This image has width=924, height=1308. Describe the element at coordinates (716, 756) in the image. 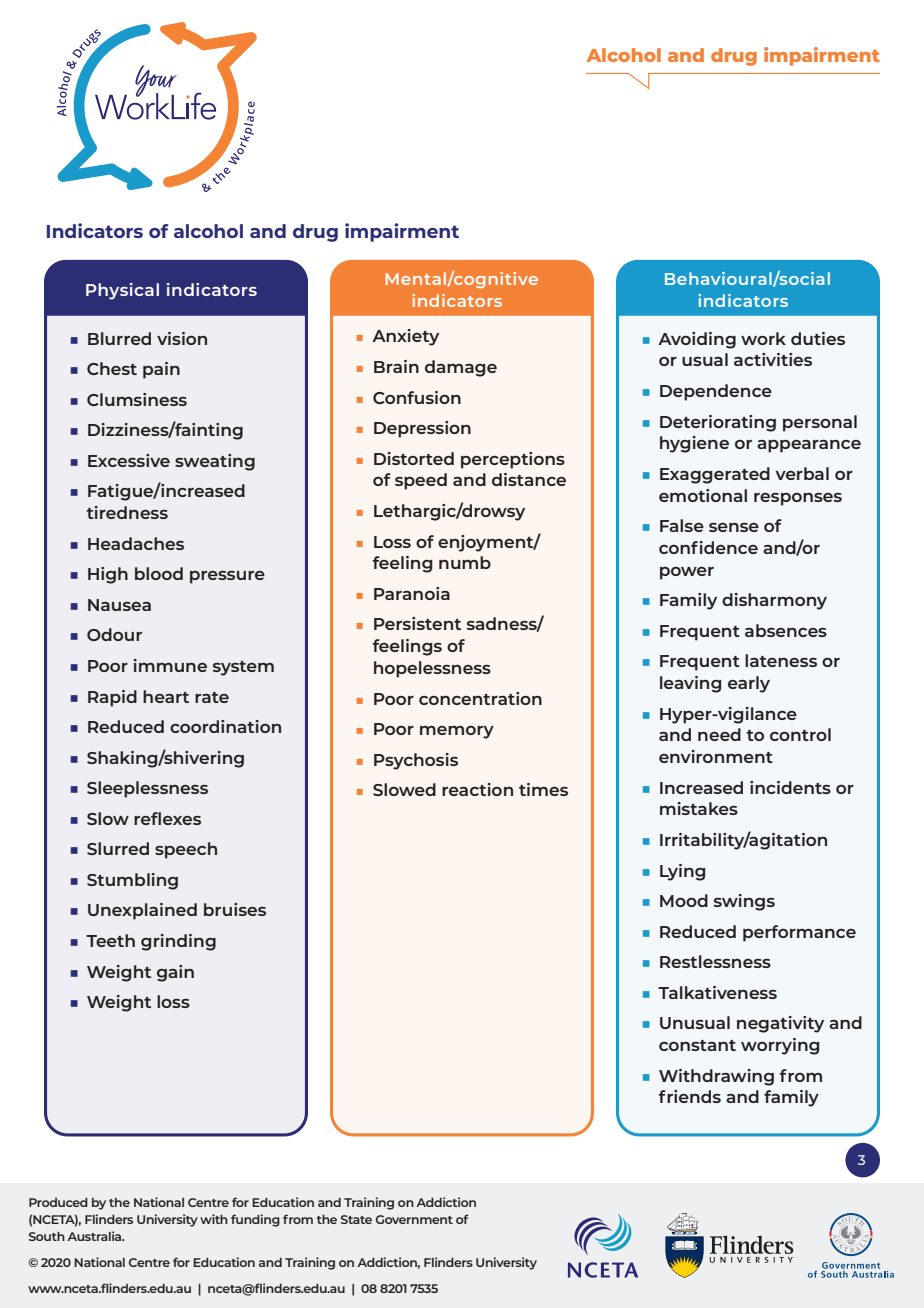

I see `environment` at that location.
